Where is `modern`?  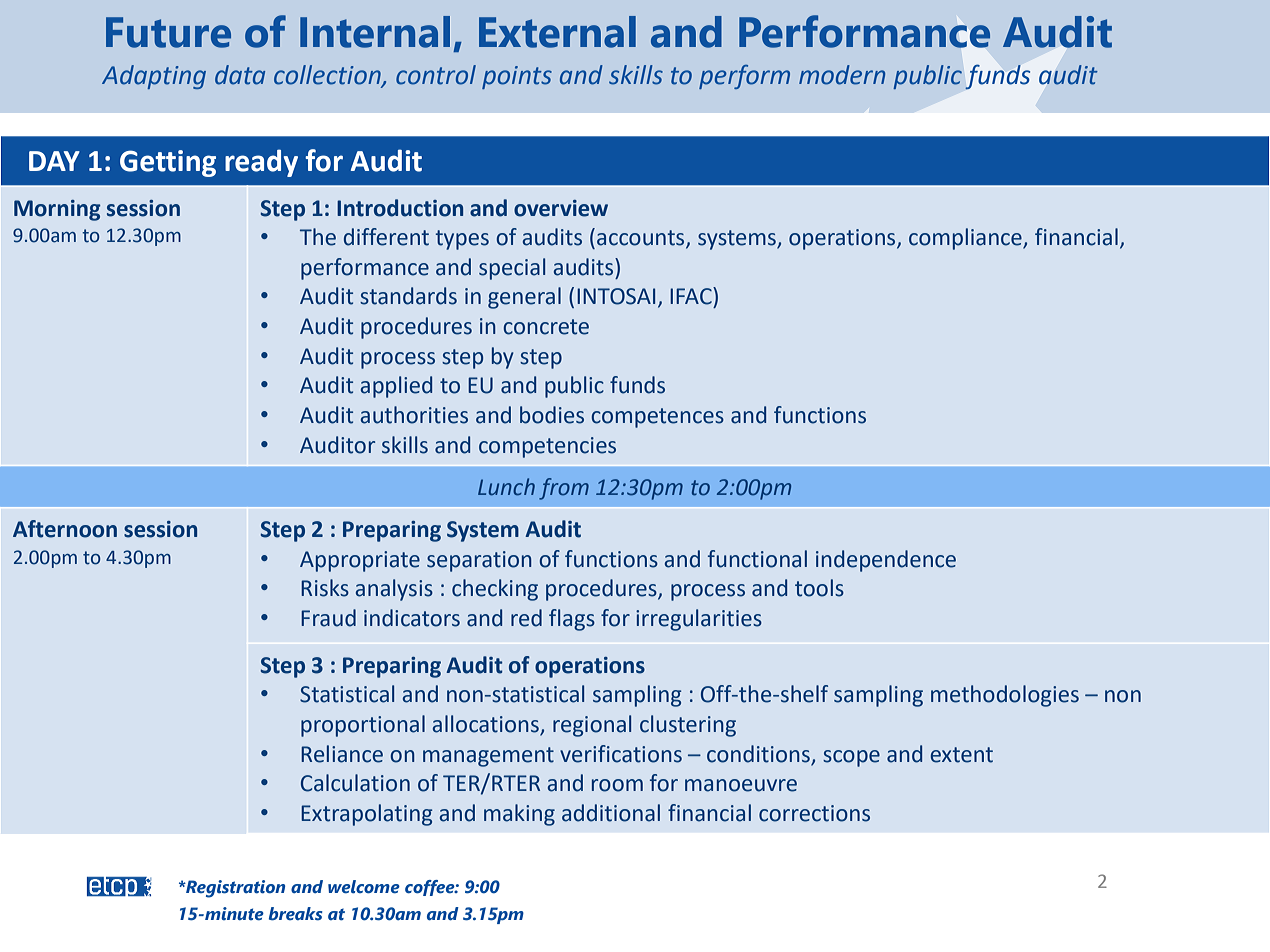
modern is located at coordinates (842, 75).
